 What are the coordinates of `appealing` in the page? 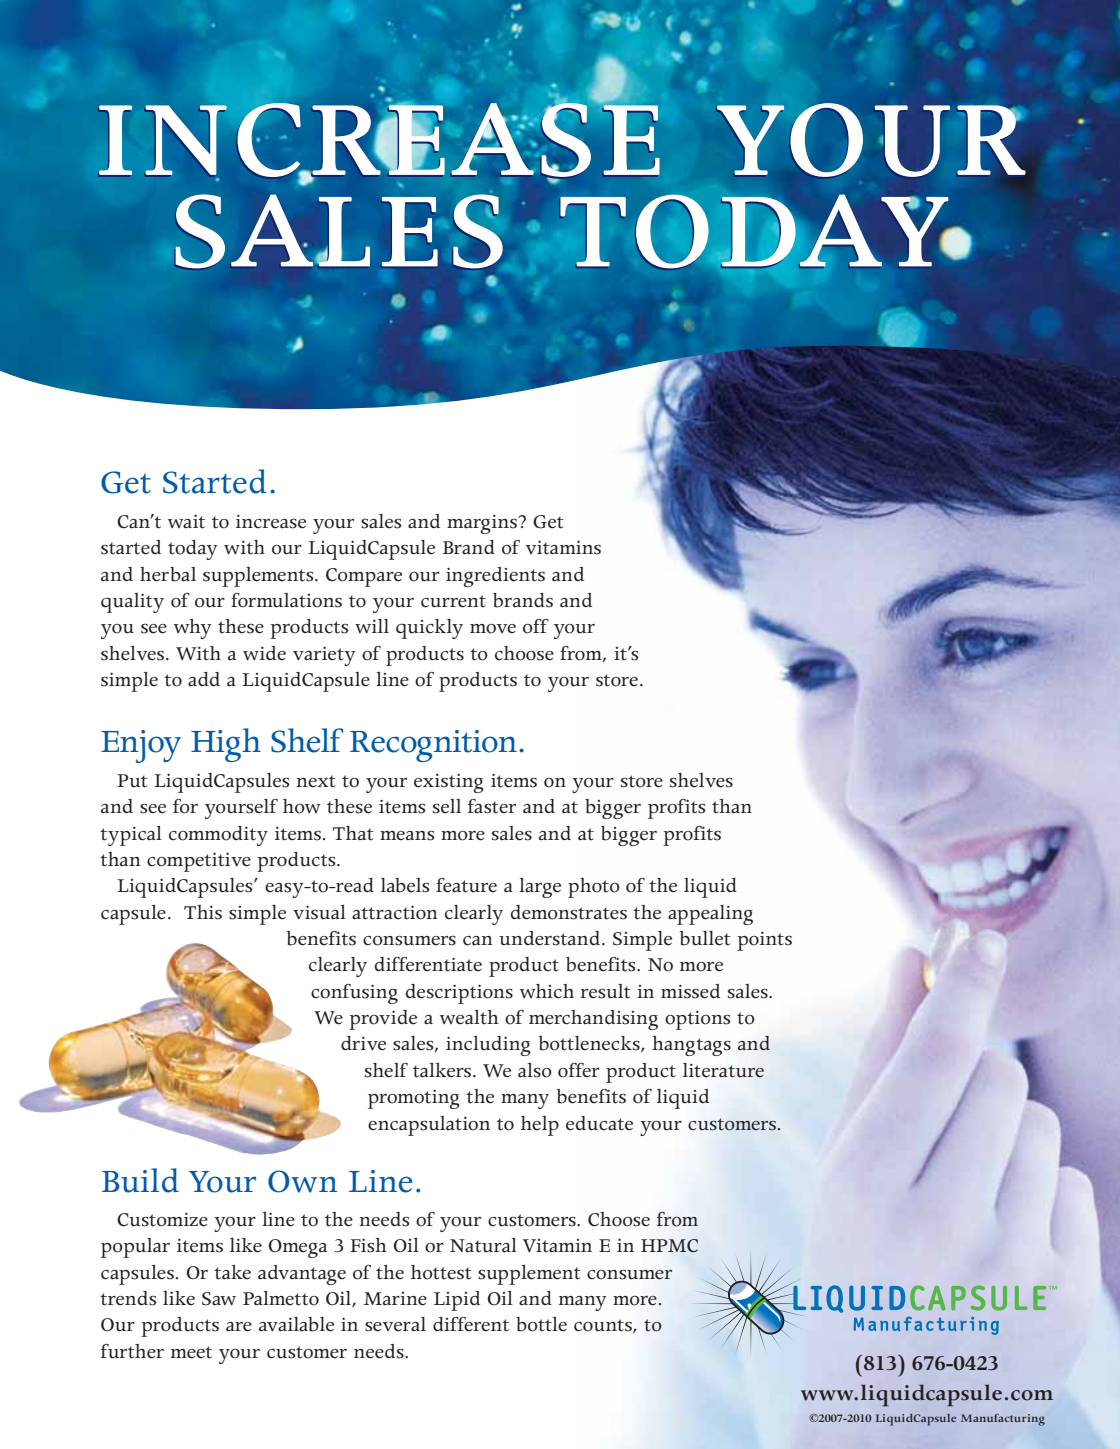 It's located at (710, 915).
